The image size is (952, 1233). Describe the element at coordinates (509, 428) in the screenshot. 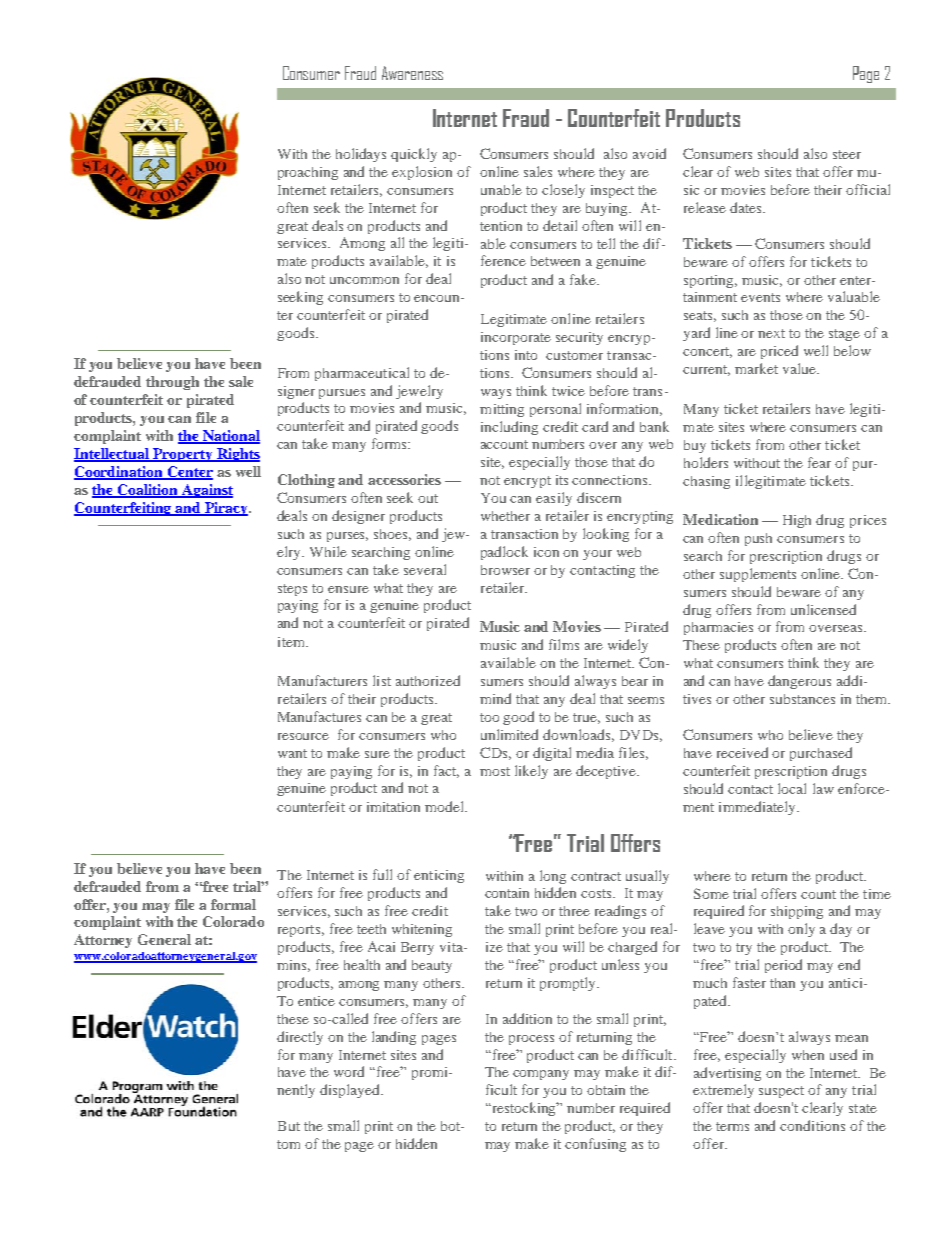

I see `including` at that location.
